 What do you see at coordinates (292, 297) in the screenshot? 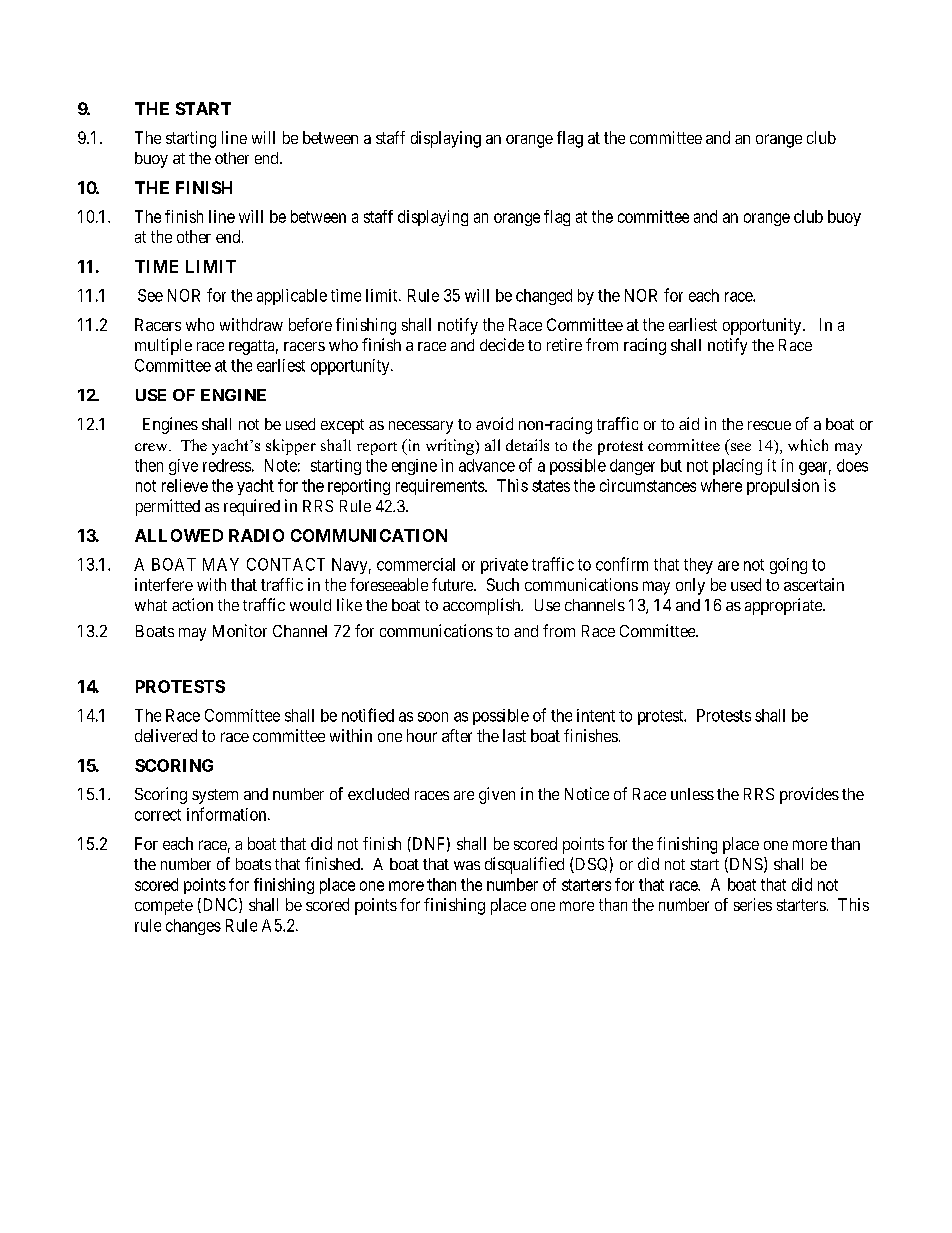
I see `applicable` at bounding box center [292, 297].
